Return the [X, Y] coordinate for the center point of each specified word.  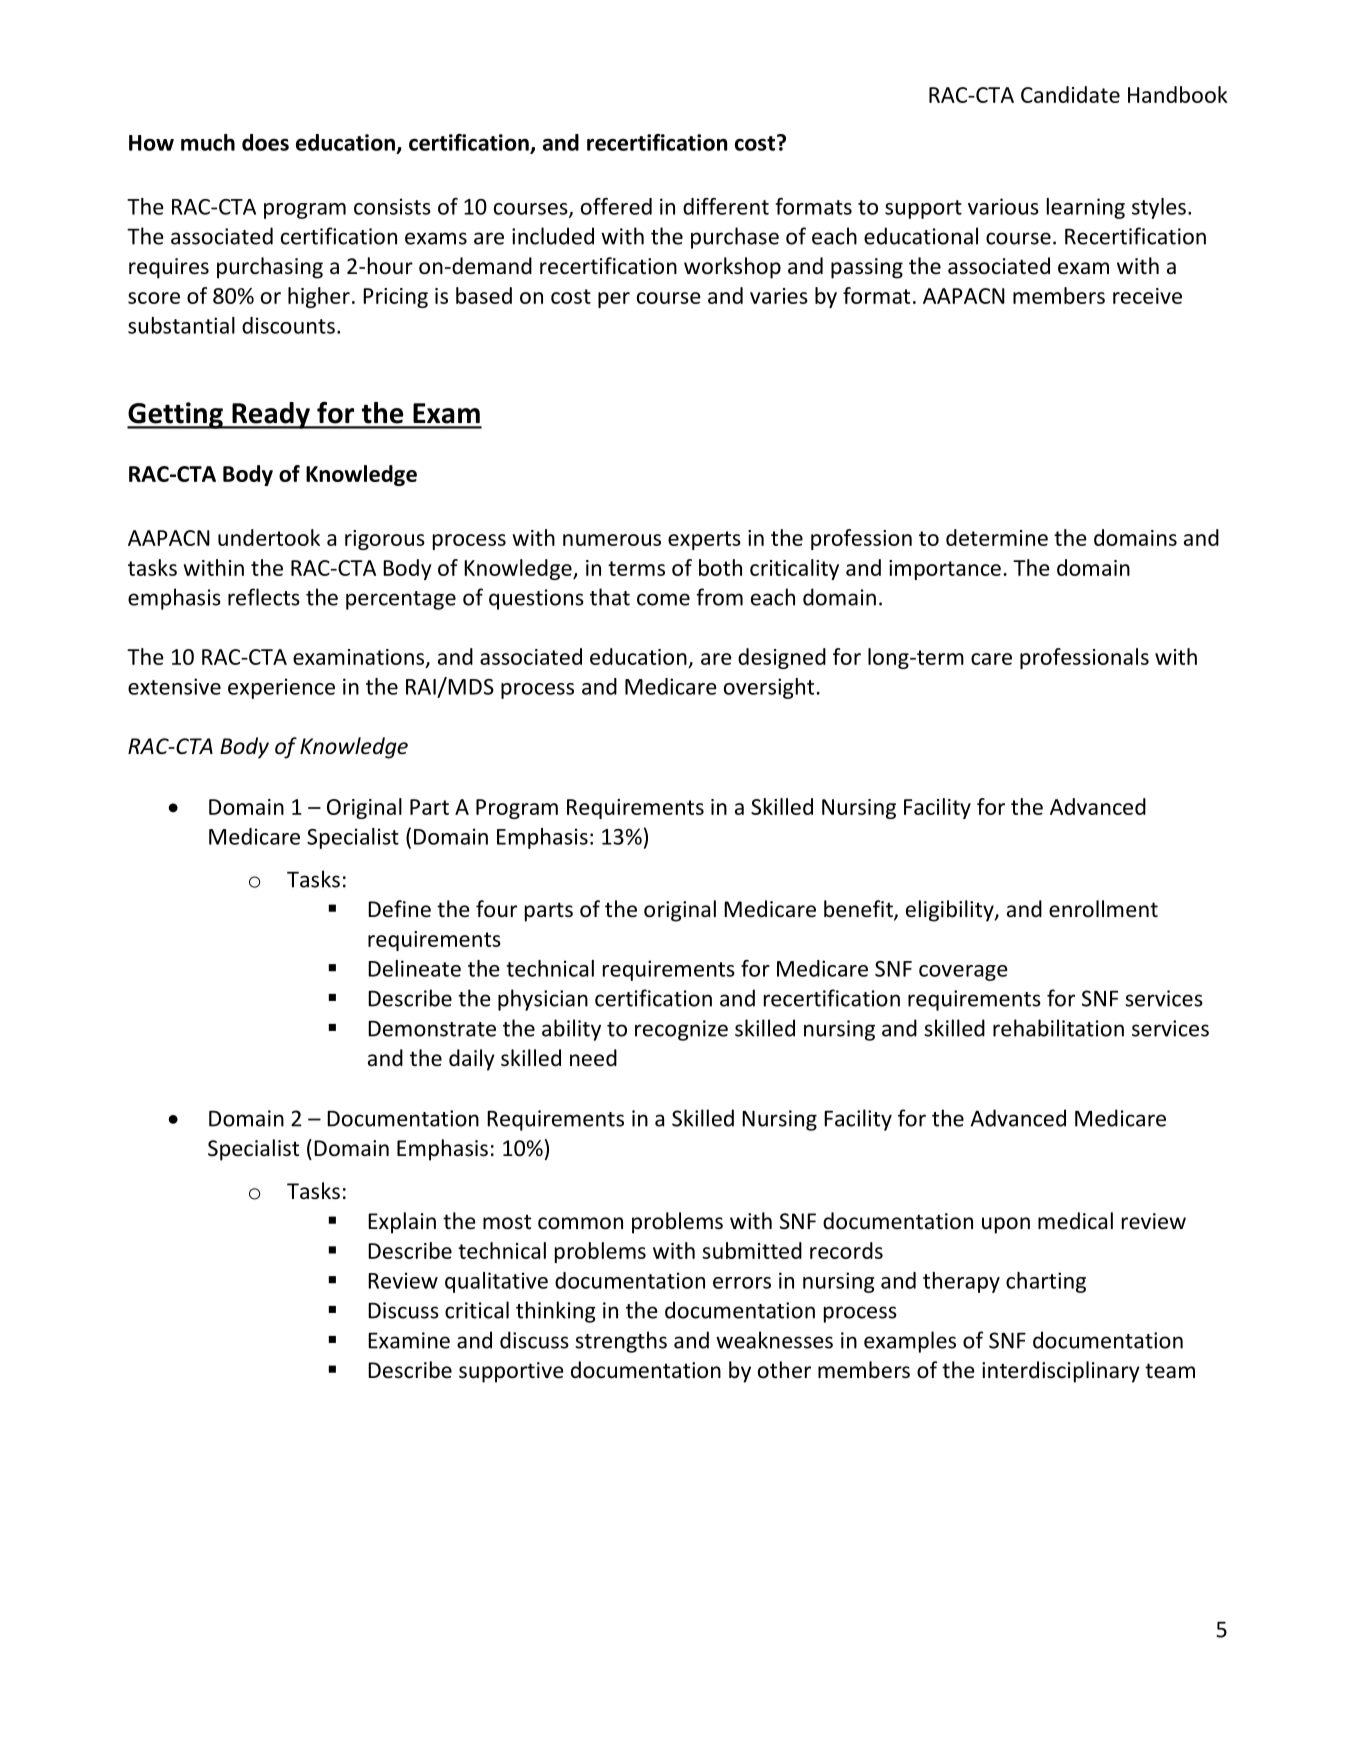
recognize [681, 1030]
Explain [402, 1223]
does [265, 142]
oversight [769, 688]
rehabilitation [1058, 1028]
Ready [271, 415]
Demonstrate [432, 1029]
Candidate [1070, 94]
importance [945, 570]
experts [704, 540]
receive [1147, 296]
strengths [621, 1342]
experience [281, 688]
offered [616, 206]
